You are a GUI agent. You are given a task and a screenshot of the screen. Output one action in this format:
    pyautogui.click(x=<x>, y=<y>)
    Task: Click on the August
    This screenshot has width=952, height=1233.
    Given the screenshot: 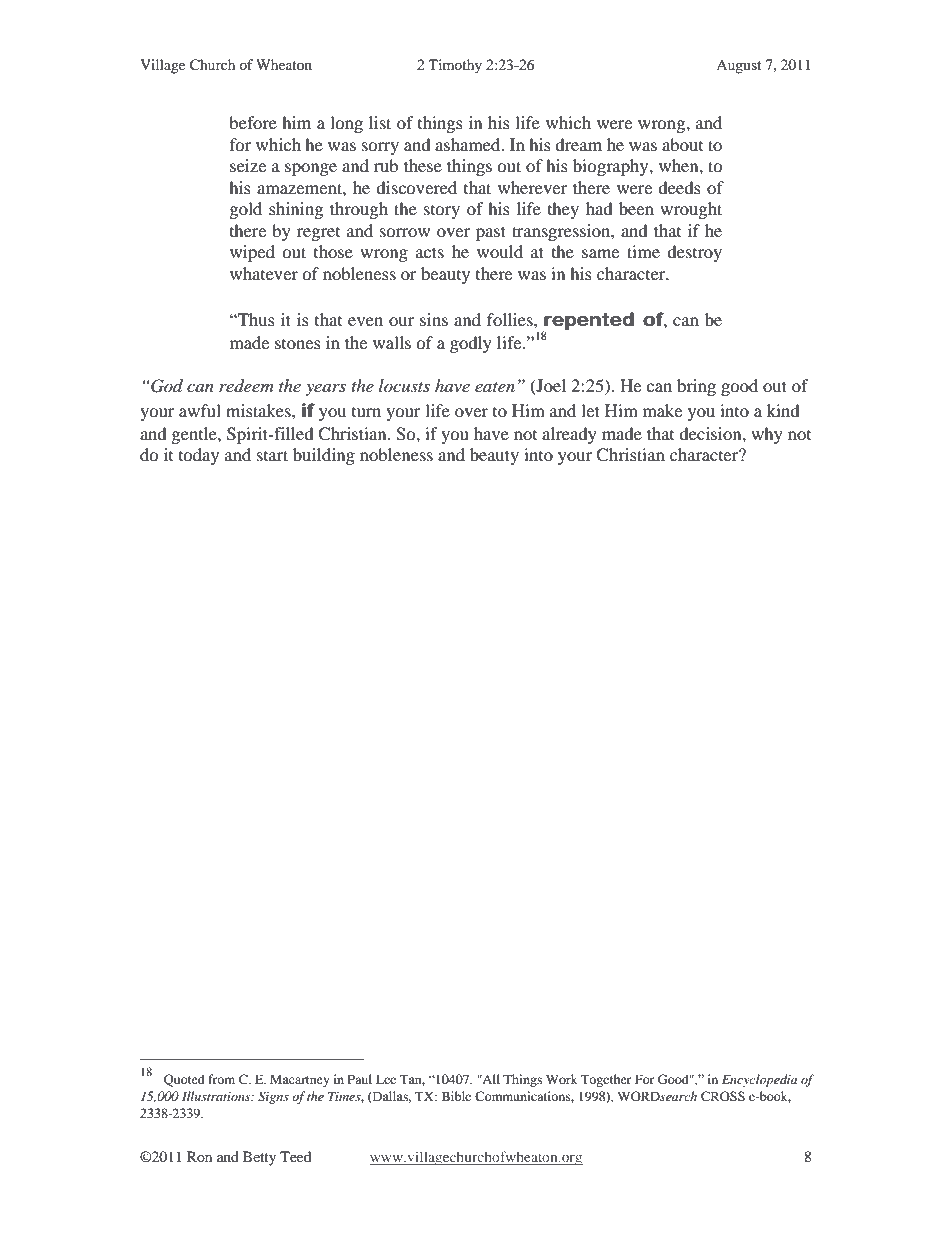 What is the action you would take?
    pyautogui.click(x=738, y=67)
